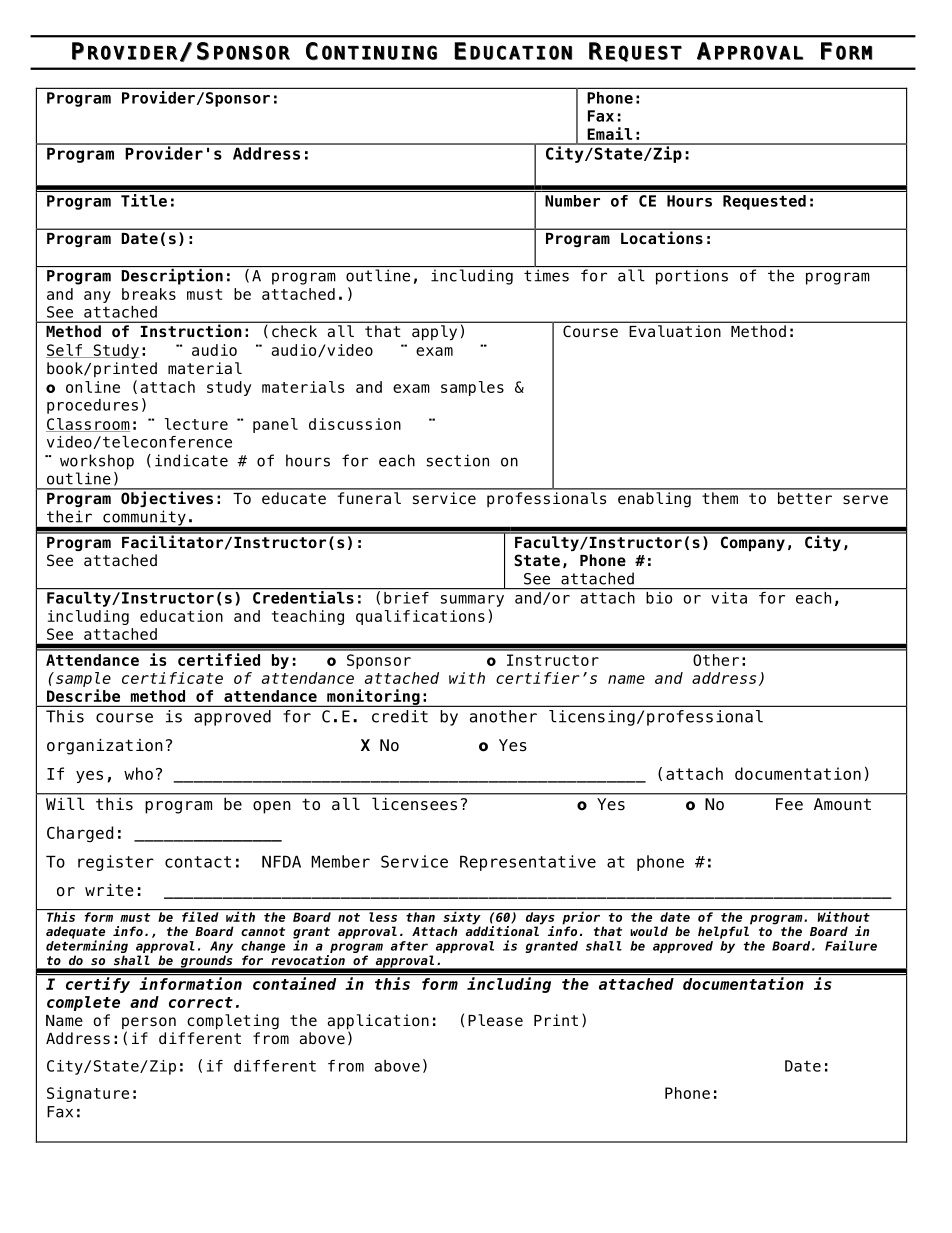  Describe the element at coordinates (789, 804) in the screenshot. I see `Fee` at that location.
